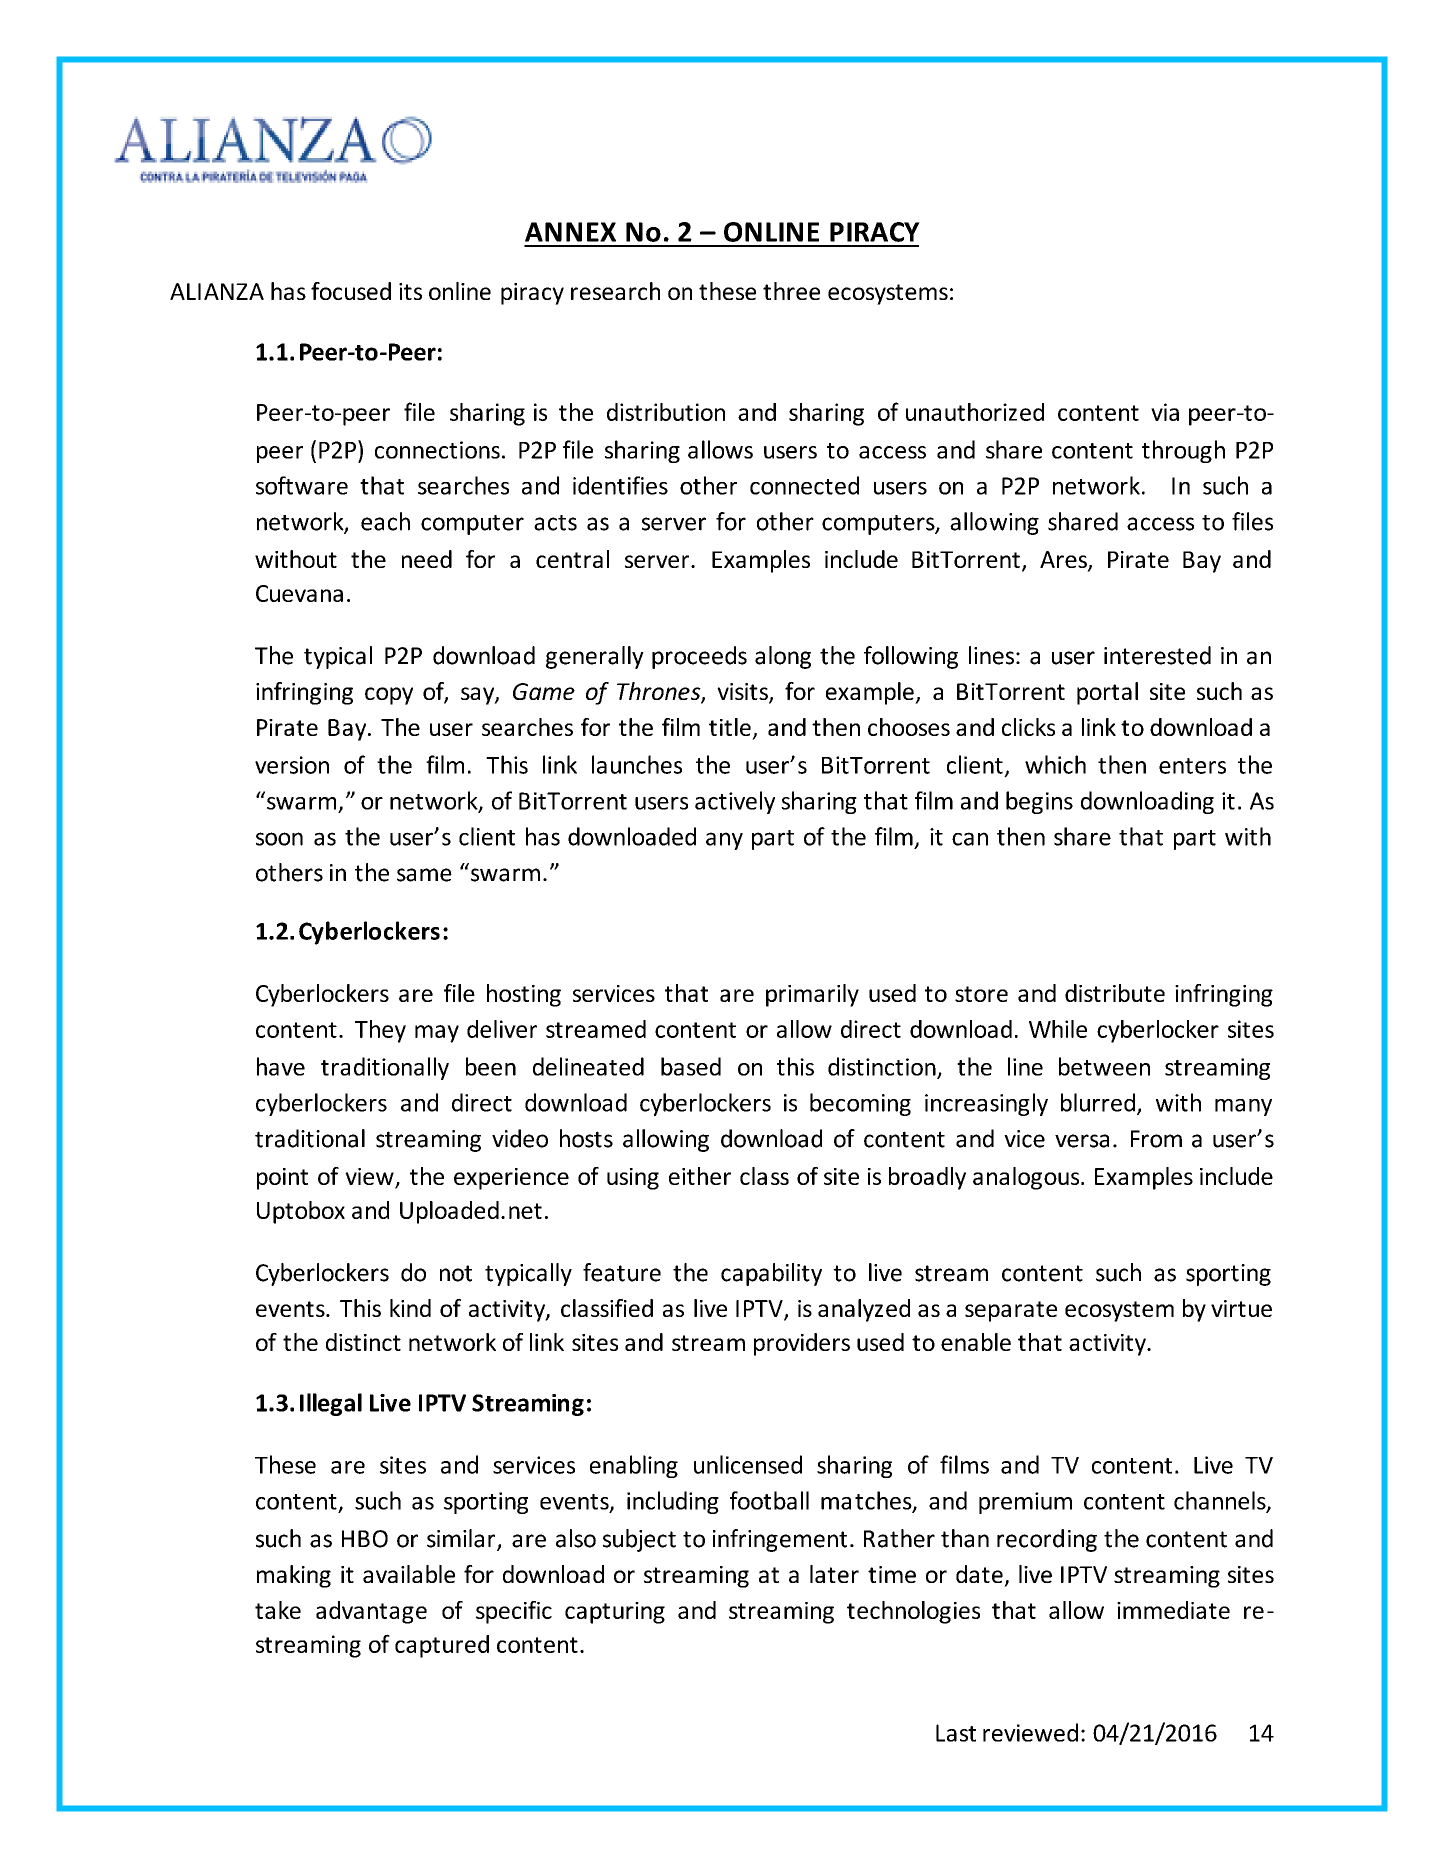  I want to click on ANNEX, so click(570, 232).
